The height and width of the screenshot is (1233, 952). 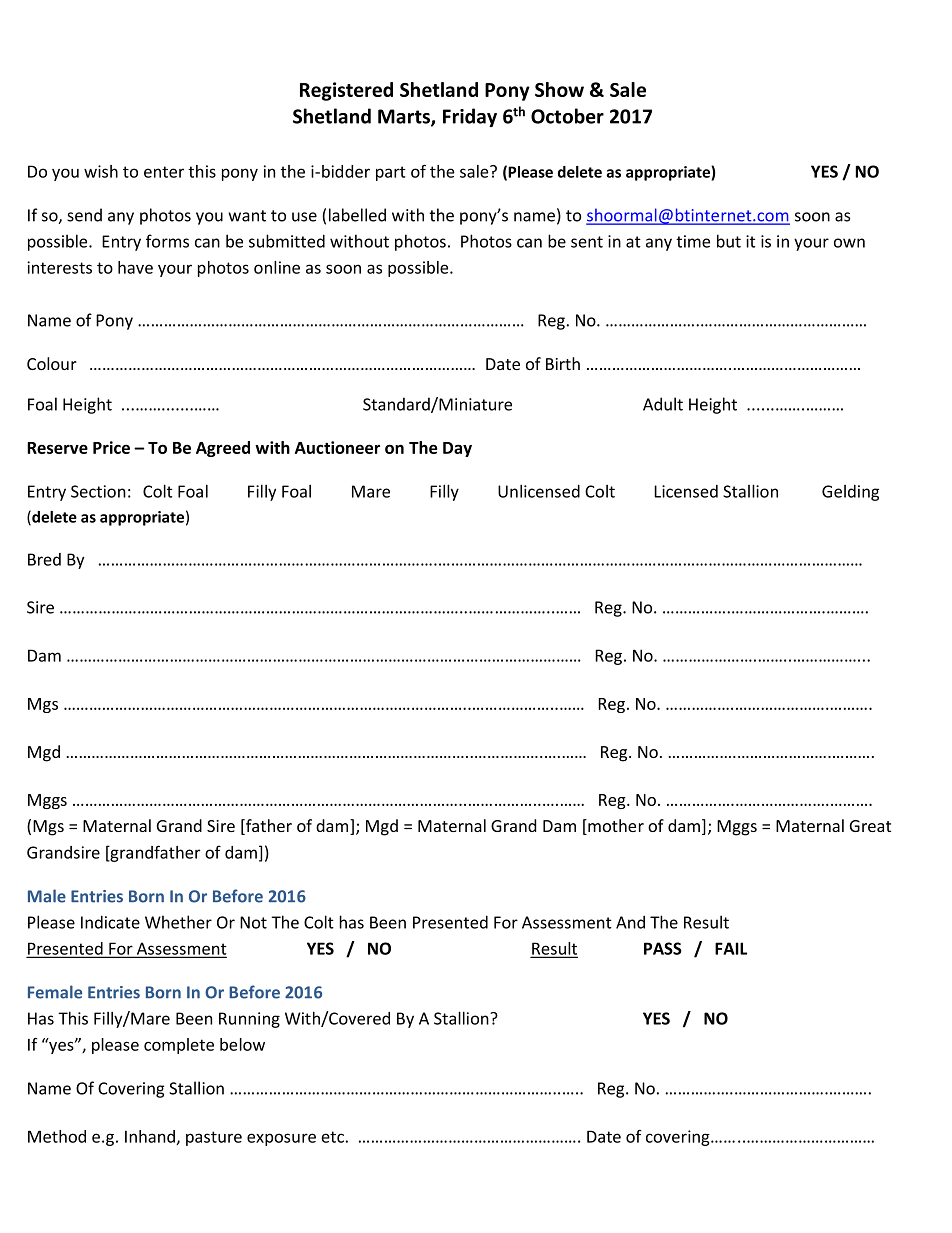 I want to click on Auctioneer, so click(x=337, y=447).
